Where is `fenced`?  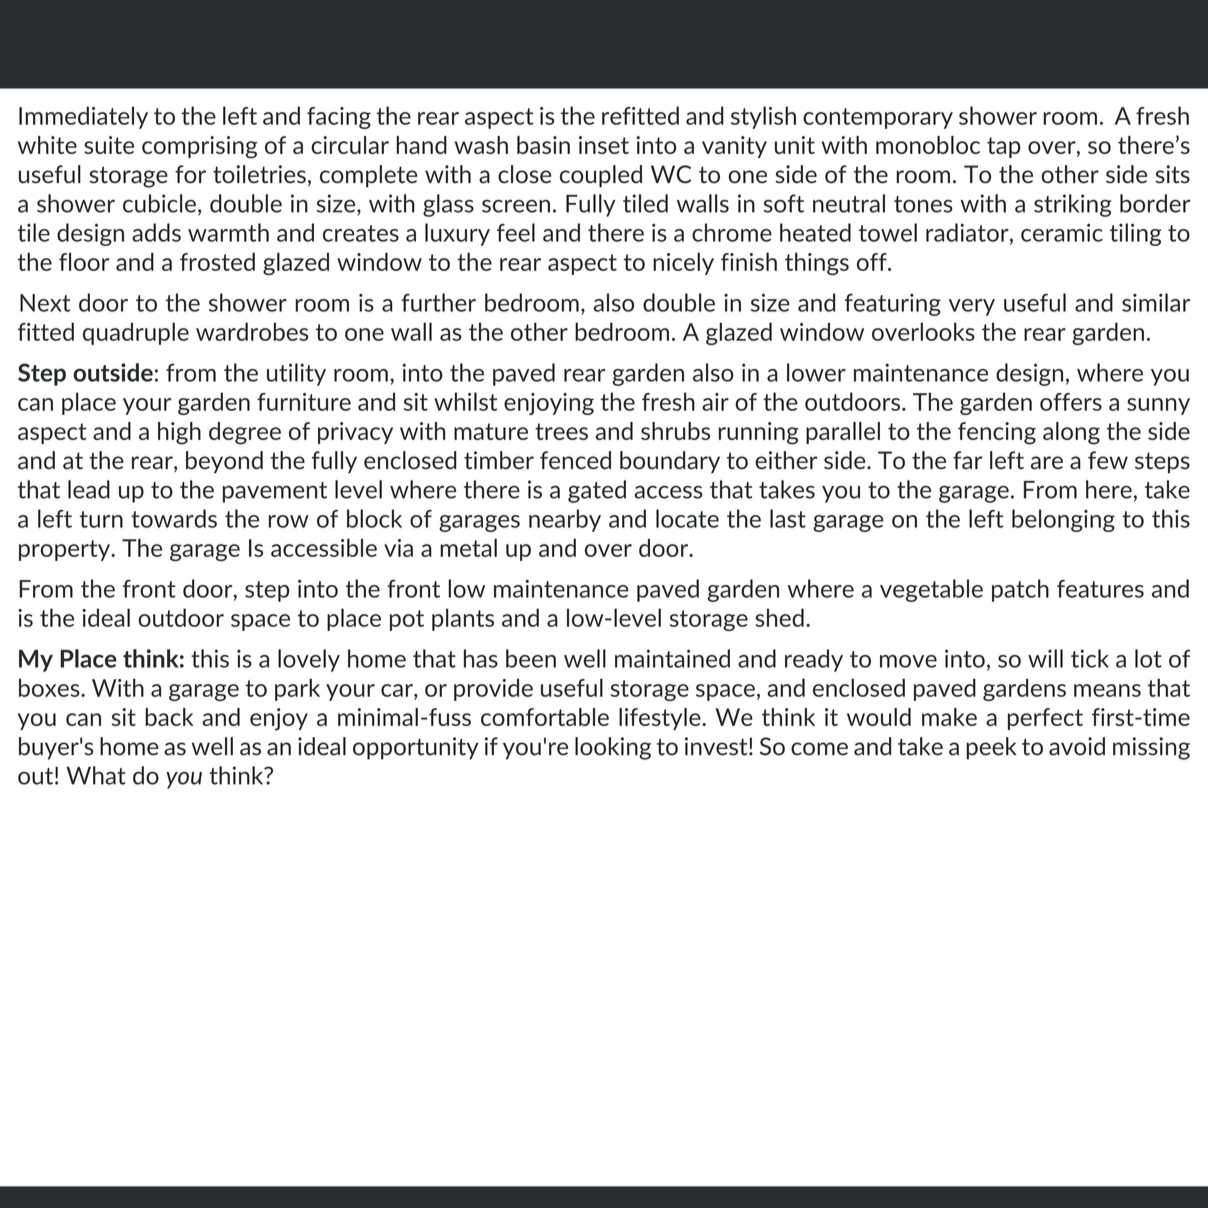 fenced is located at coordinates (575, 460).
